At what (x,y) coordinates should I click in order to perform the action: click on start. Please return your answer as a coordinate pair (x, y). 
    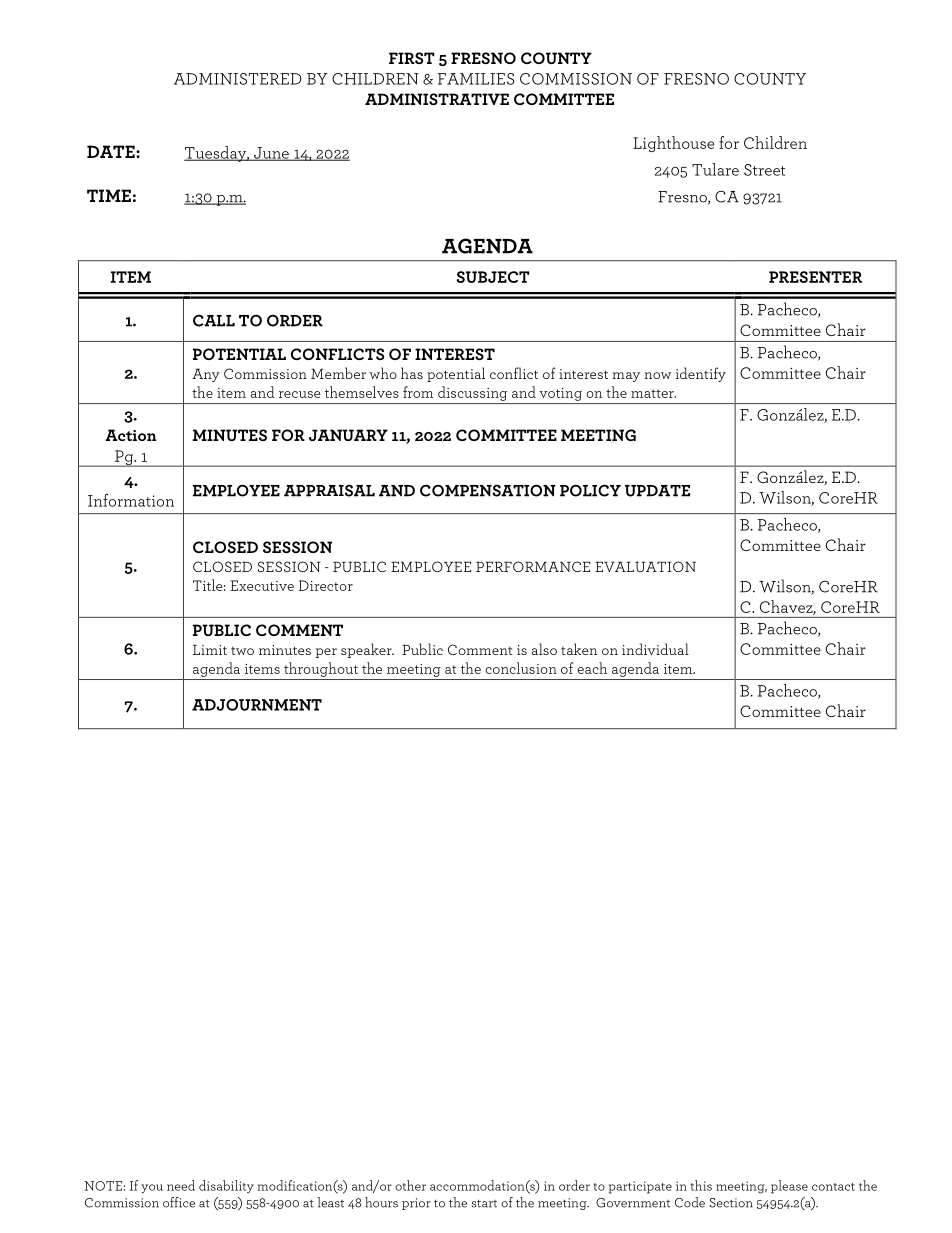
    Looking at the image, I should click on (484, 1203).
